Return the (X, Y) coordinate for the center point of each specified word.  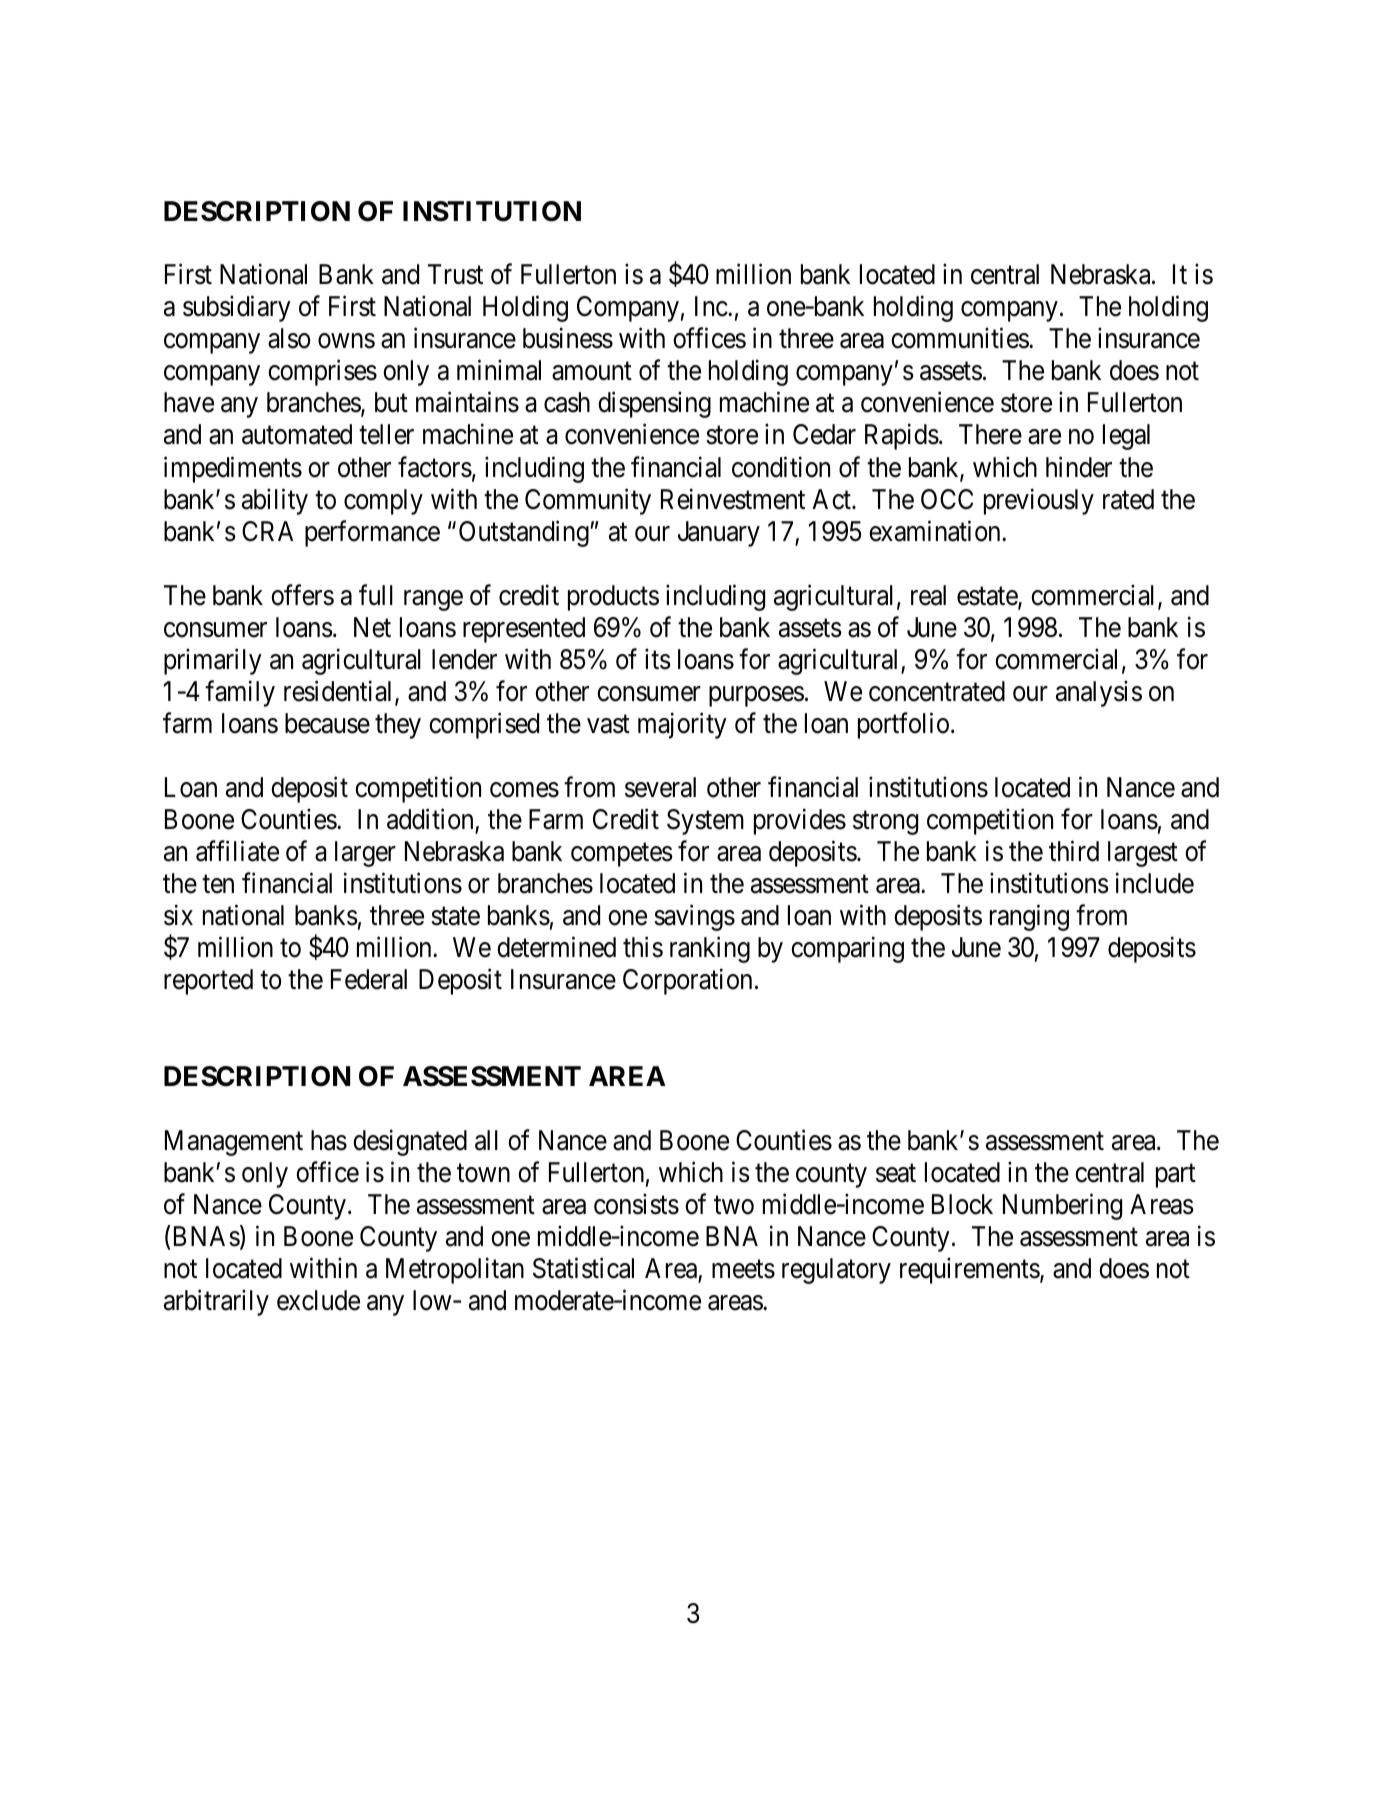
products (613, 598)
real (928, 595)
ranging (1029, 918)
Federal (369, 979)
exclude (318, 1300)
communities (960, 338)
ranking (710, 950)
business (568, 338)
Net (372, 627)
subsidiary (237, 309)
